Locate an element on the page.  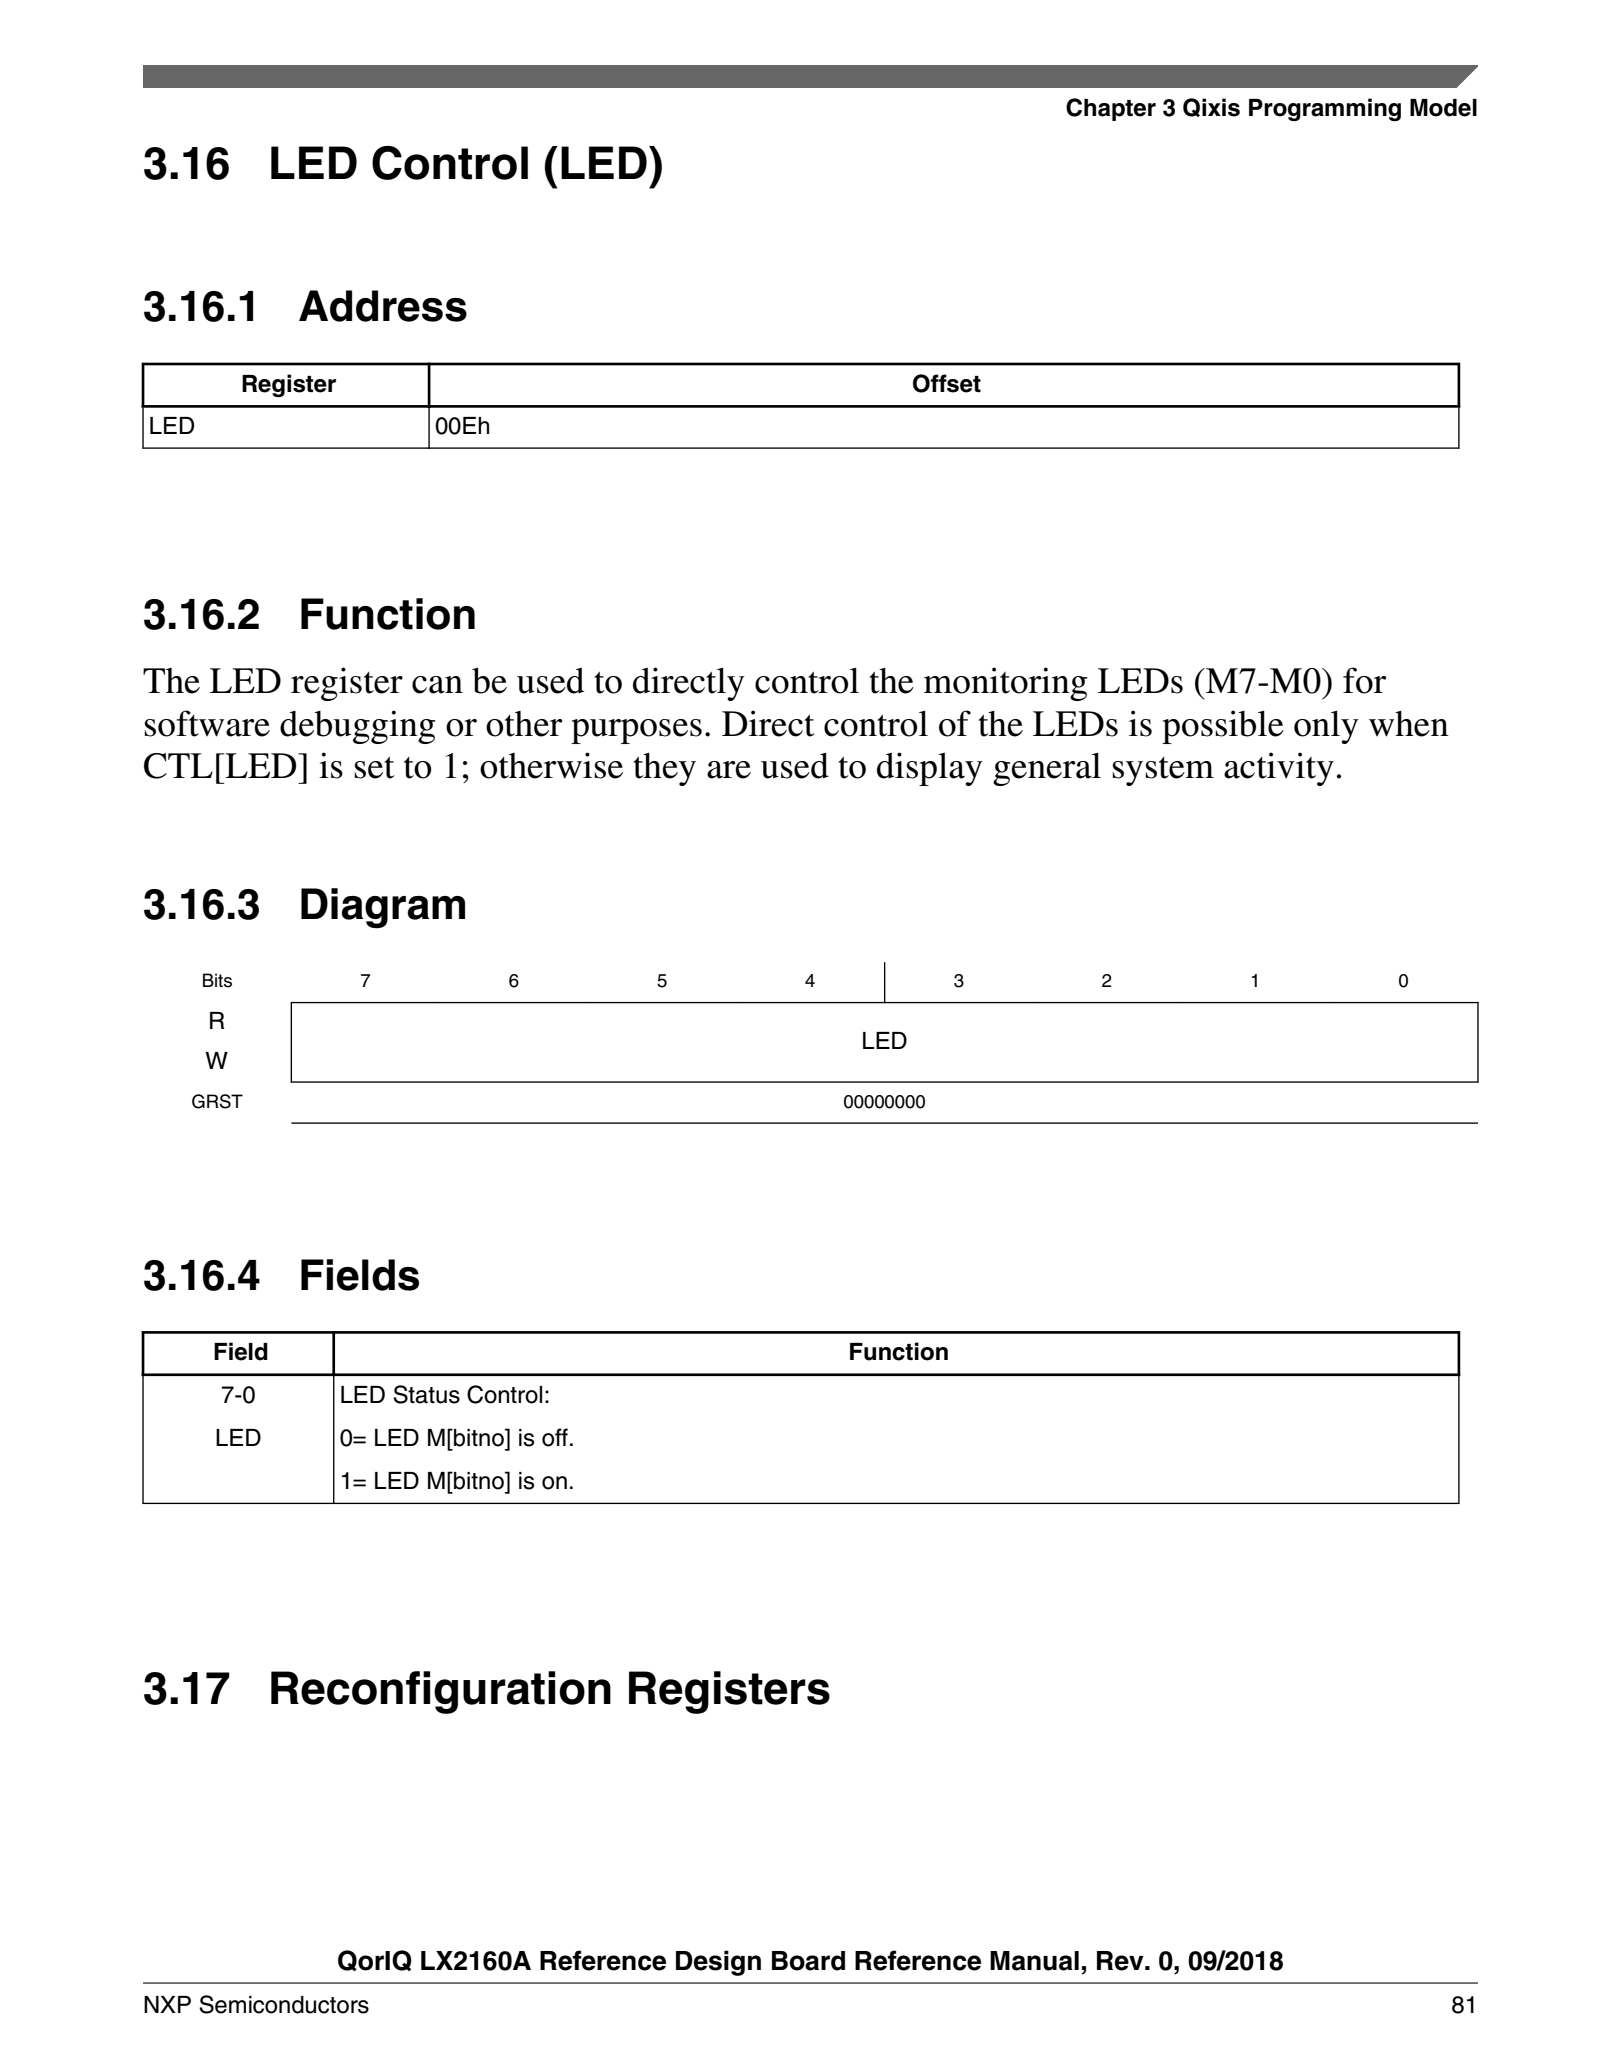
Semiconductors is located at coordinates (284, 2004).
